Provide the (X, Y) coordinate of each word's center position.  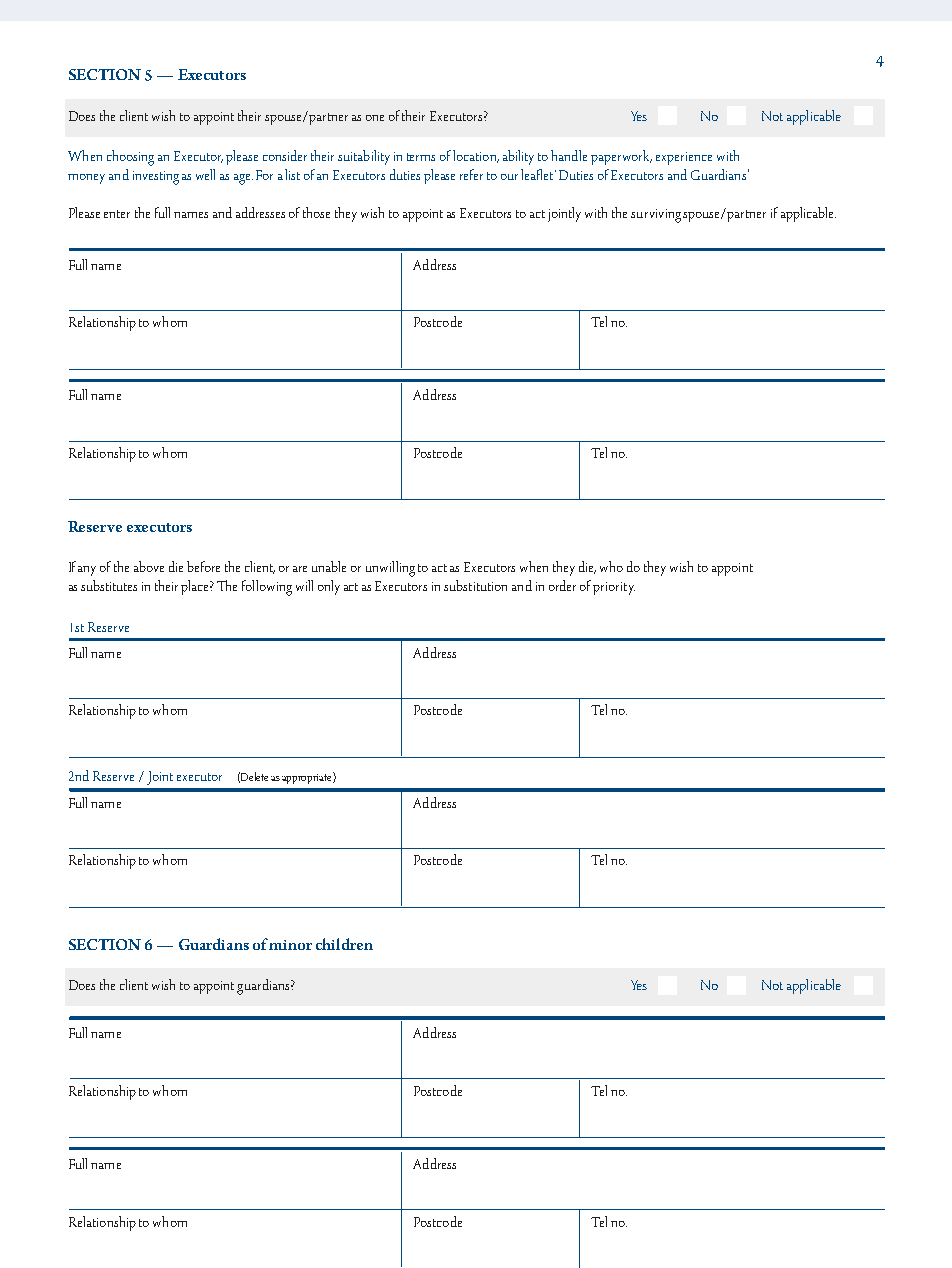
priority (614, 588)
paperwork (621, 157)
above (149, 566)
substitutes (109, 585)
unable (329, 566)
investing (156, 178)
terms (421, 157)
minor (290, 945)
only (329, 587)
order (562, 585)
